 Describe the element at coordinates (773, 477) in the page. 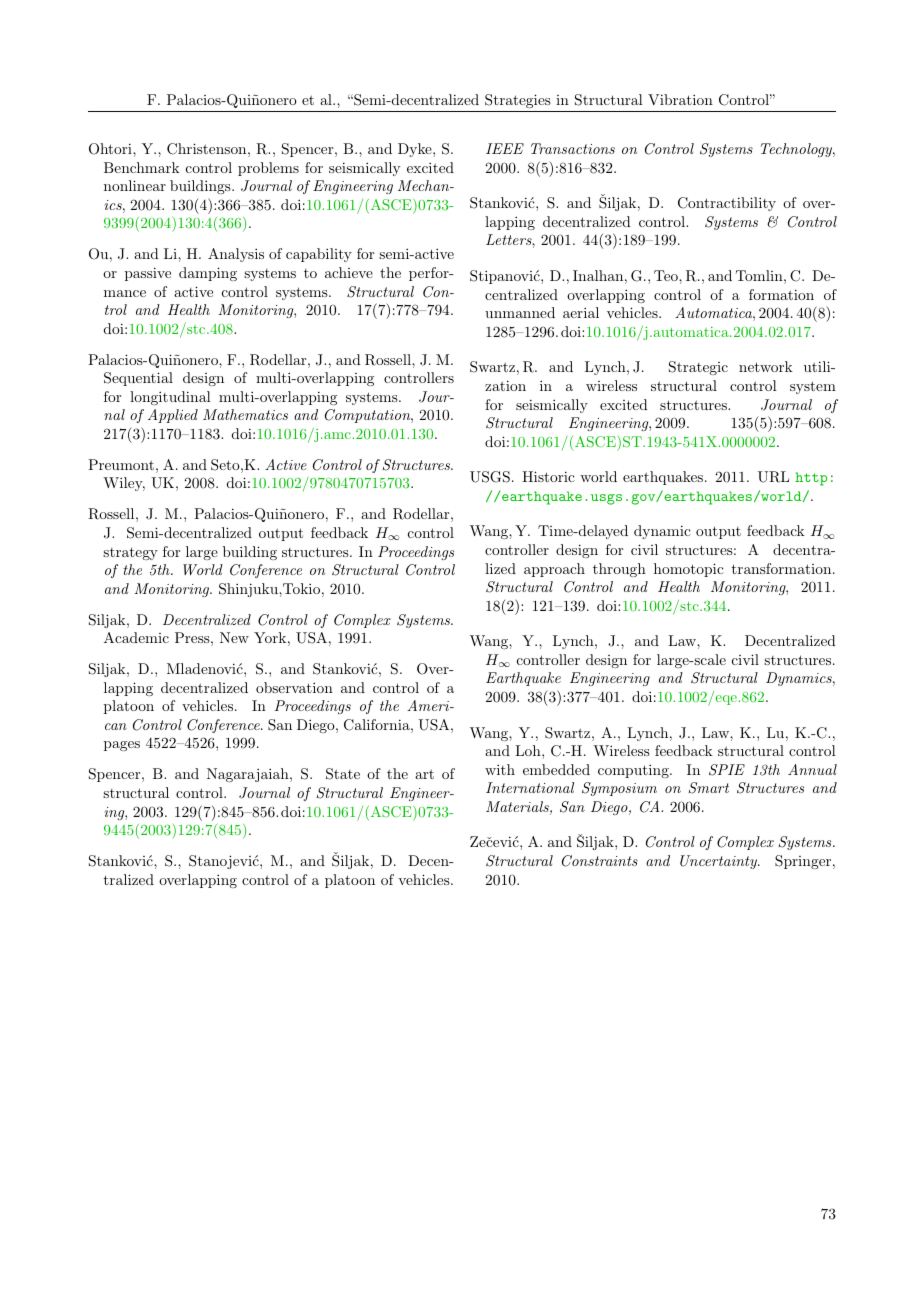

I see `URL` at that location.
